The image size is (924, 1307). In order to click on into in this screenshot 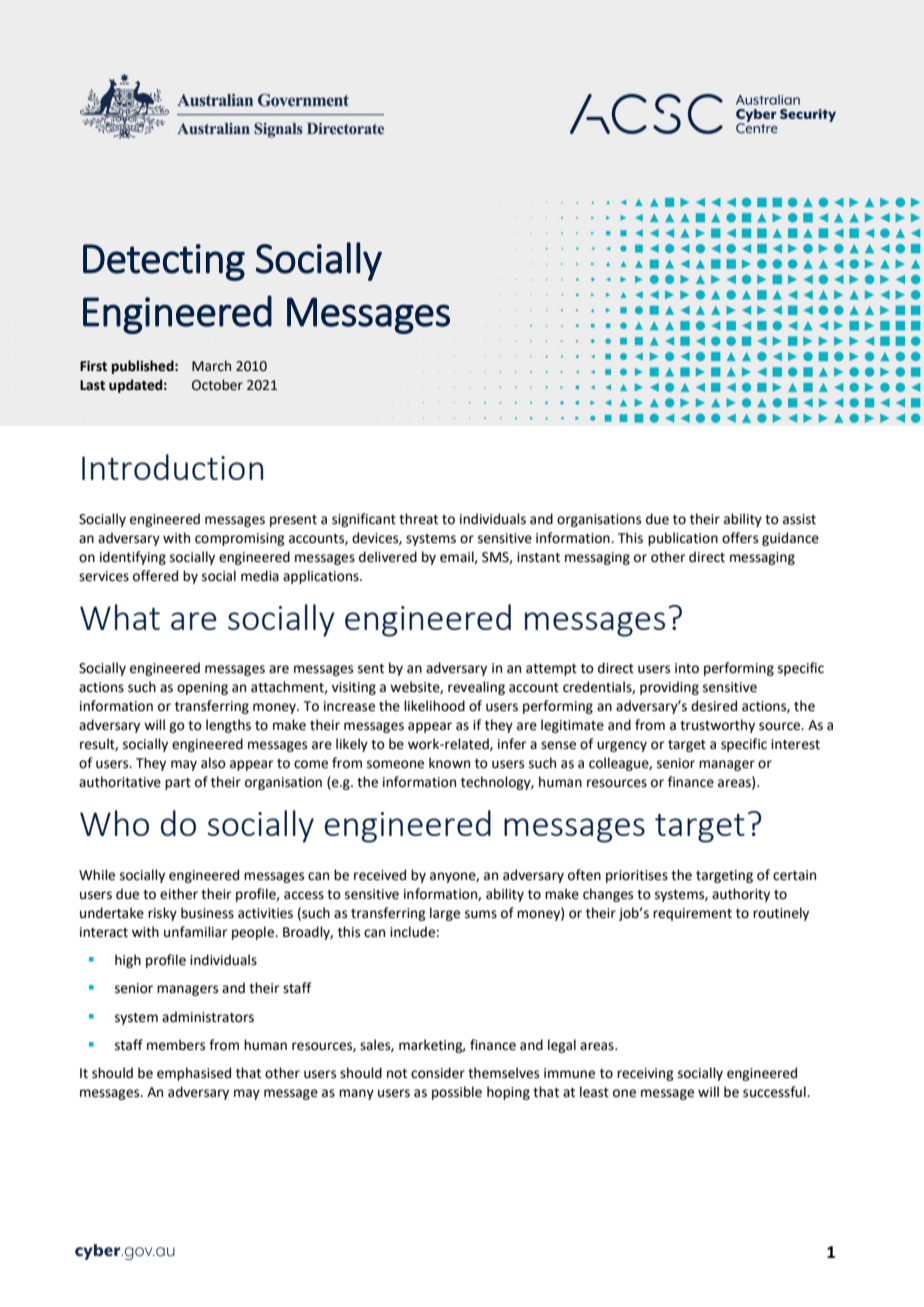, I will do `click(687, 668)`.
